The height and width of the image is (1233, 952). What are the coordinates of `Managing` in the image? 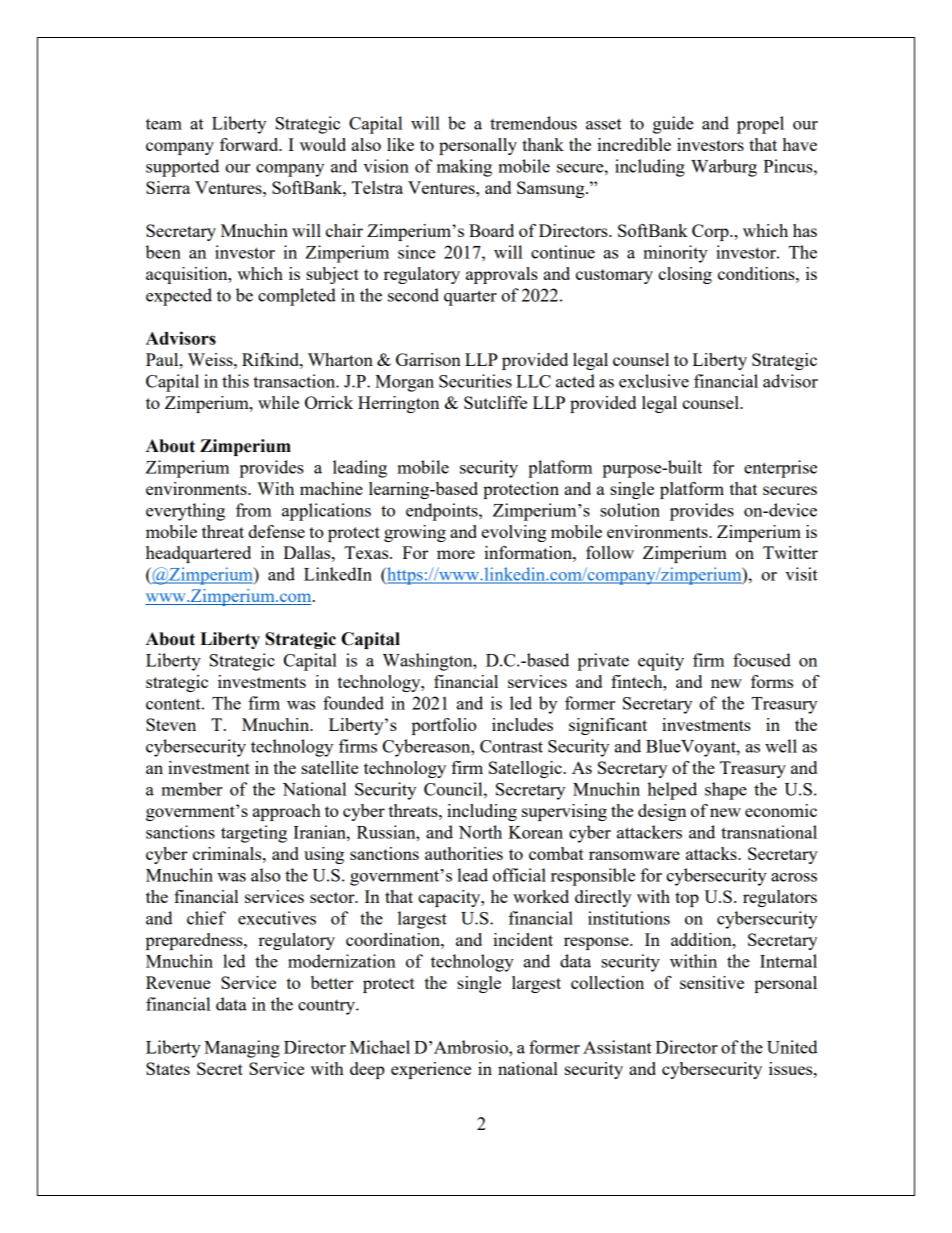 It's located at (242, 1049).
